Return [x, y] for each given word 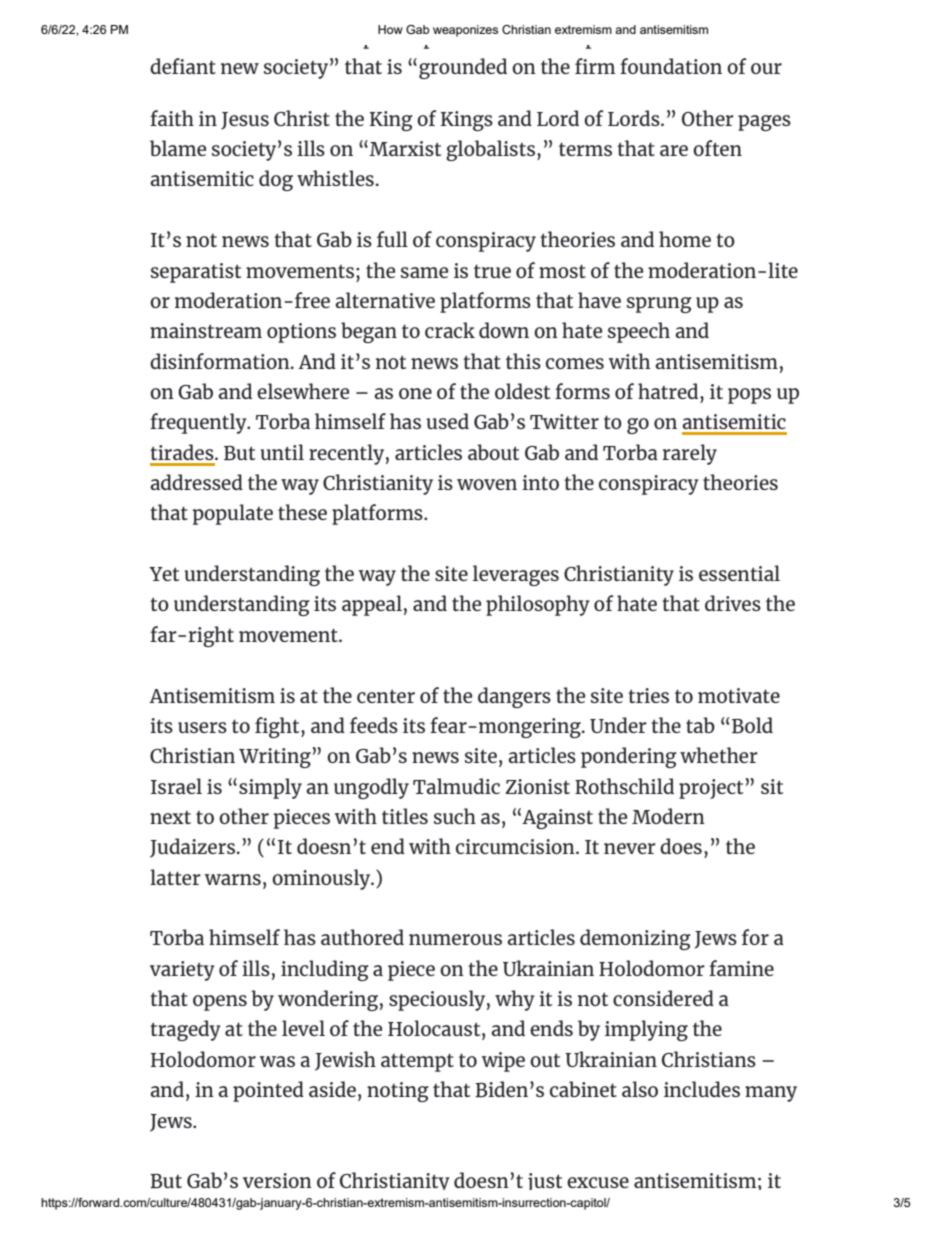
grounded [463, 68]
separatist [196, 273]
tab [700, 725]
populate [233, 514]
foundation [671, 66]
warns [233, 879]
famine [741, 968]
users [202, 727]
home [685, 239]
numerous [455, 939]
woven [487, 484]
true [492, 271]
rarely [689, 454]
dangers [514, 697]
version [277, 1180]
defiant [183, 66]
